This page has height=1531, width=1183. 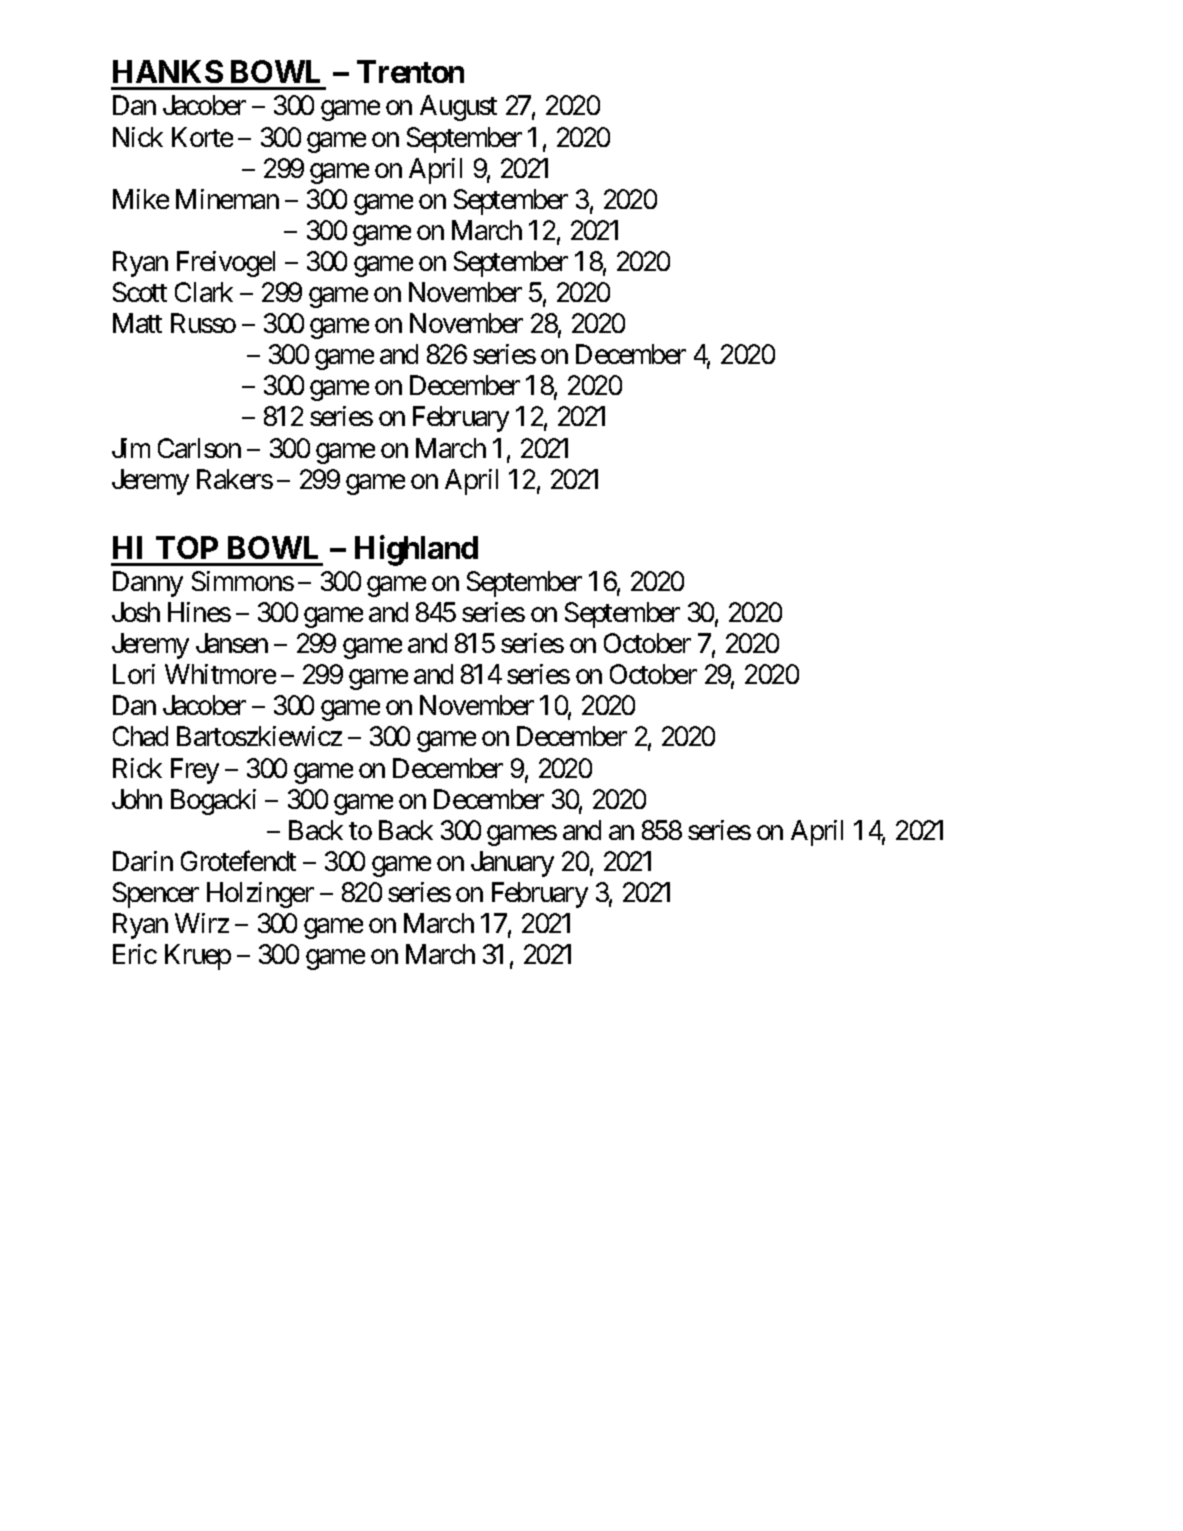 I want to click on Frey, so click(x=195, y=771).
